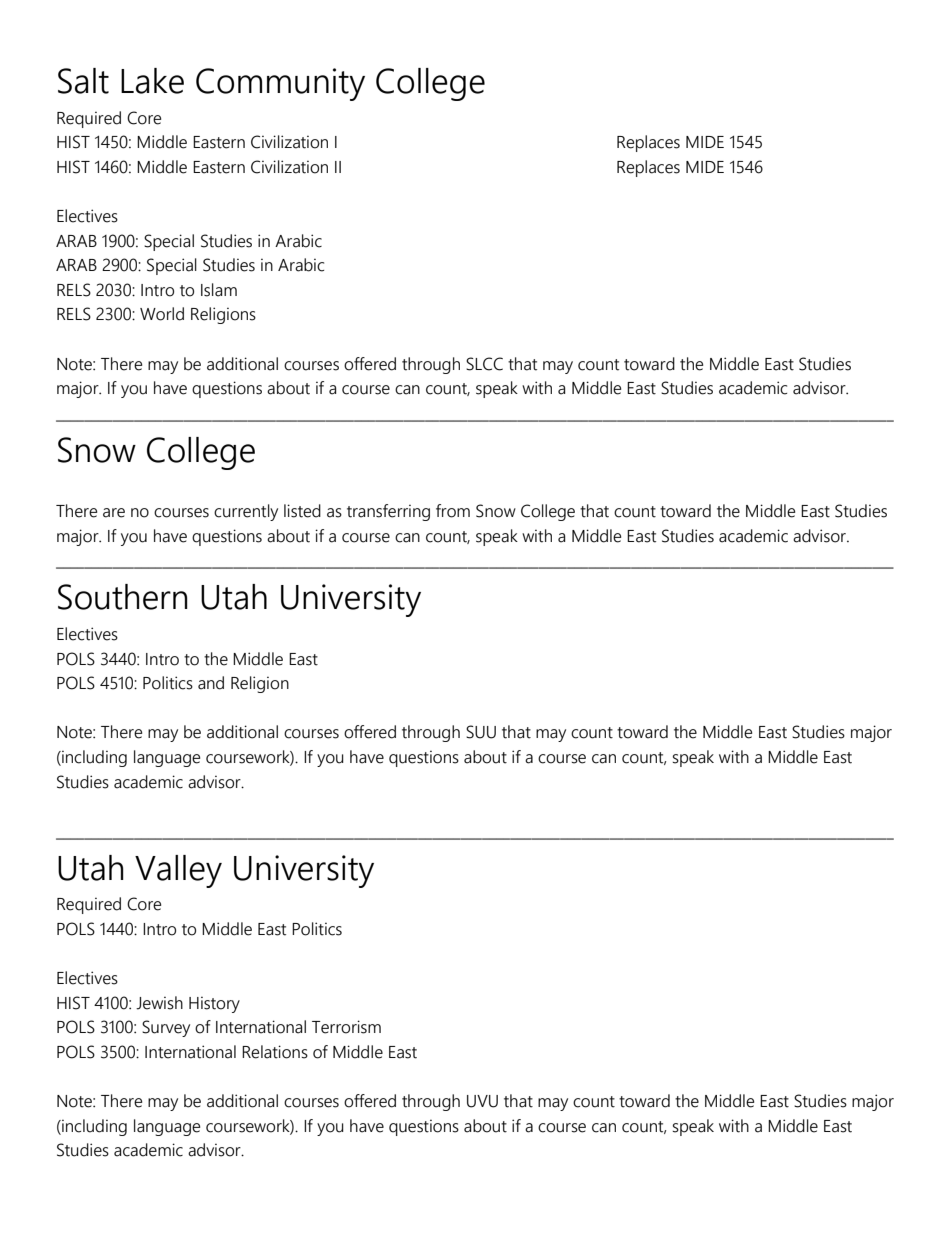  What do you see at coordinates (159, 1003) in the page?
I see `Jewish` at bounding box center [159, 1003].
